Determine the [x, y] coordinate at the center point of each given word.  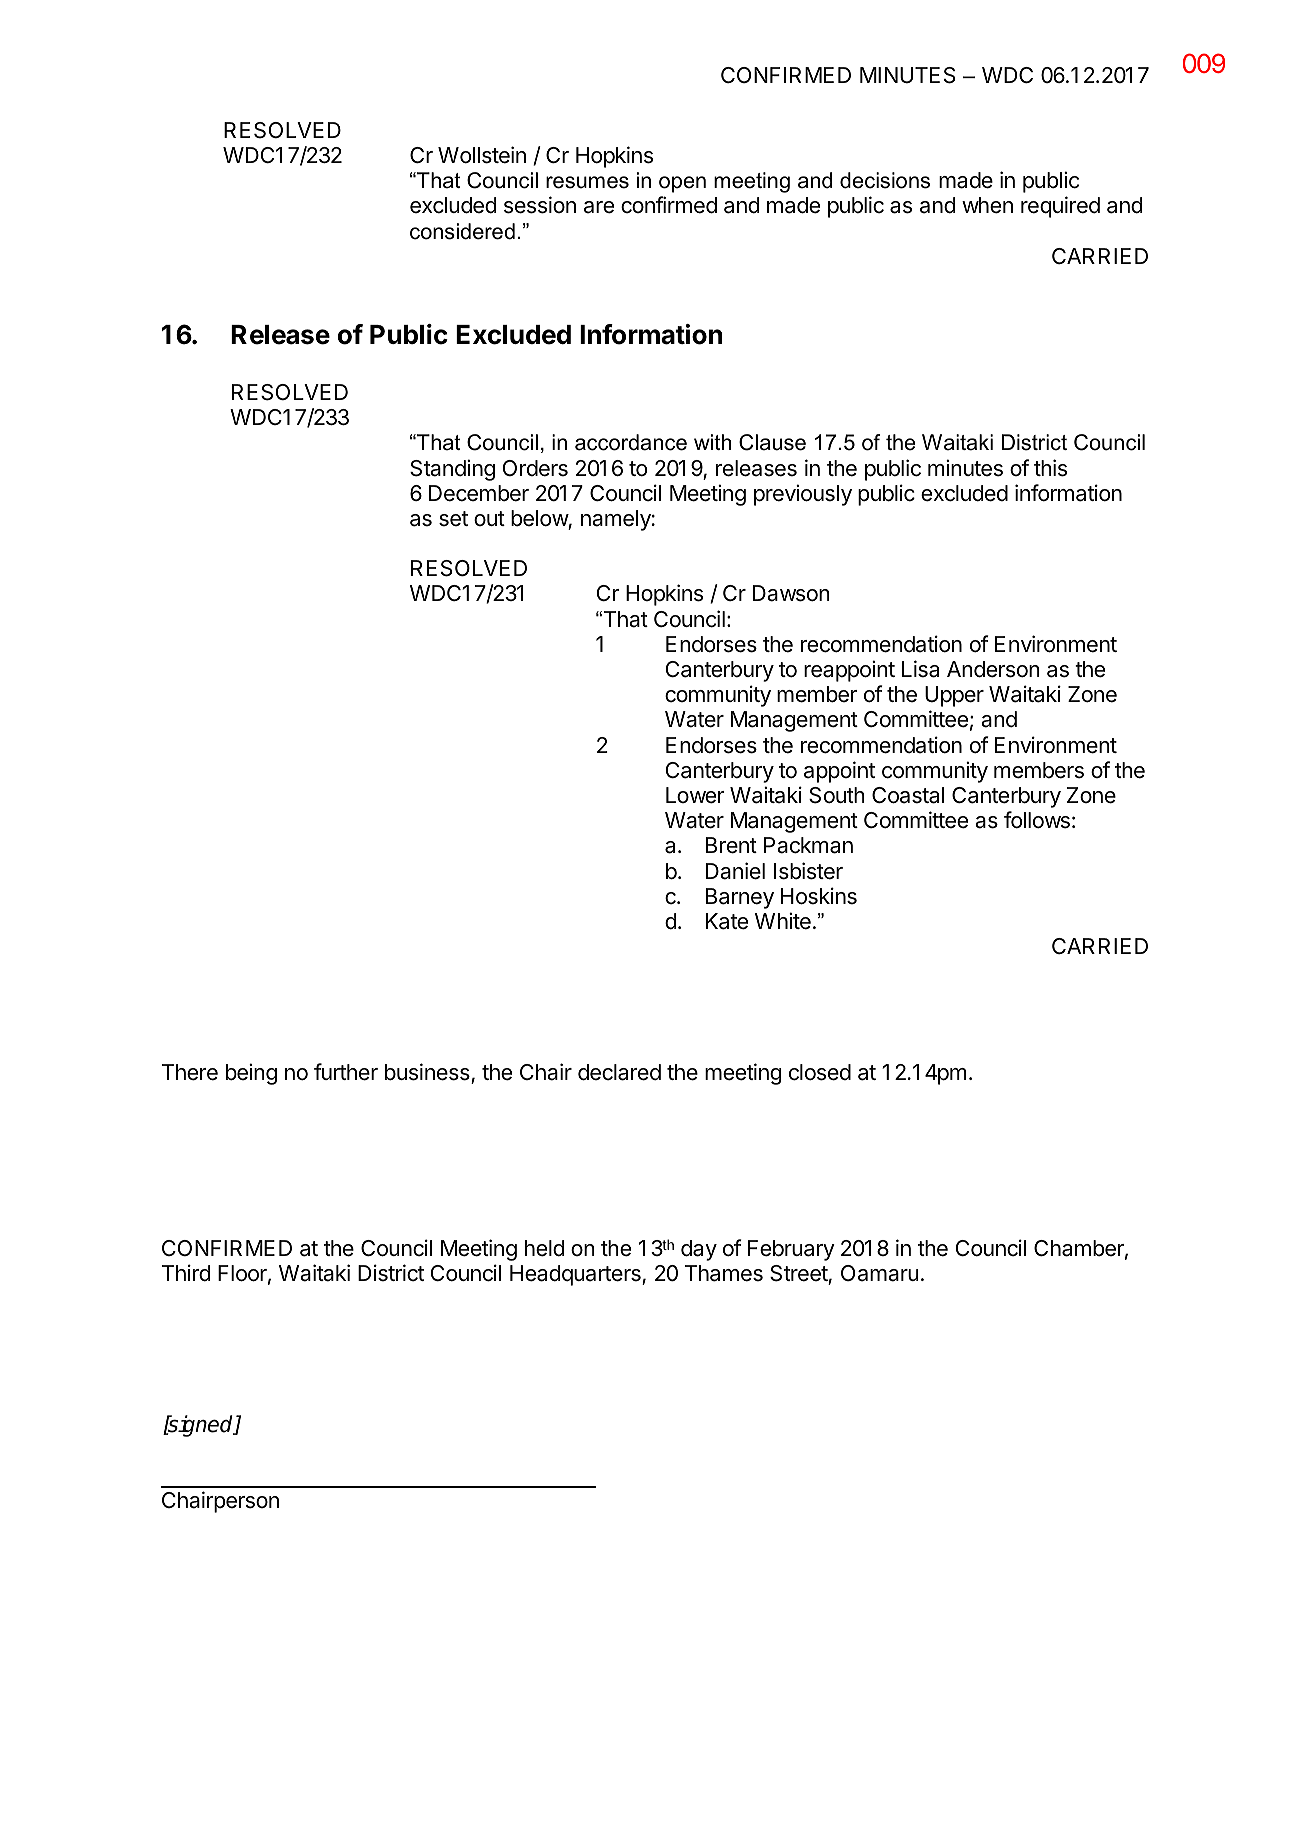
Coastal [908, 795]
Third [185, 1273]
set [453, 519]
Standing [452, 470]
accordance [631, 442]
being [251, 1074]
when [987, 205]
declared [619, 1072]
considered [462, 231]
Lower [695, 795]
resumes [587, 182]
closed [820, 1072]
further [346, 1072]
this [1050, 468]
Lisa [920, 669]
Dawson [791, 593]
